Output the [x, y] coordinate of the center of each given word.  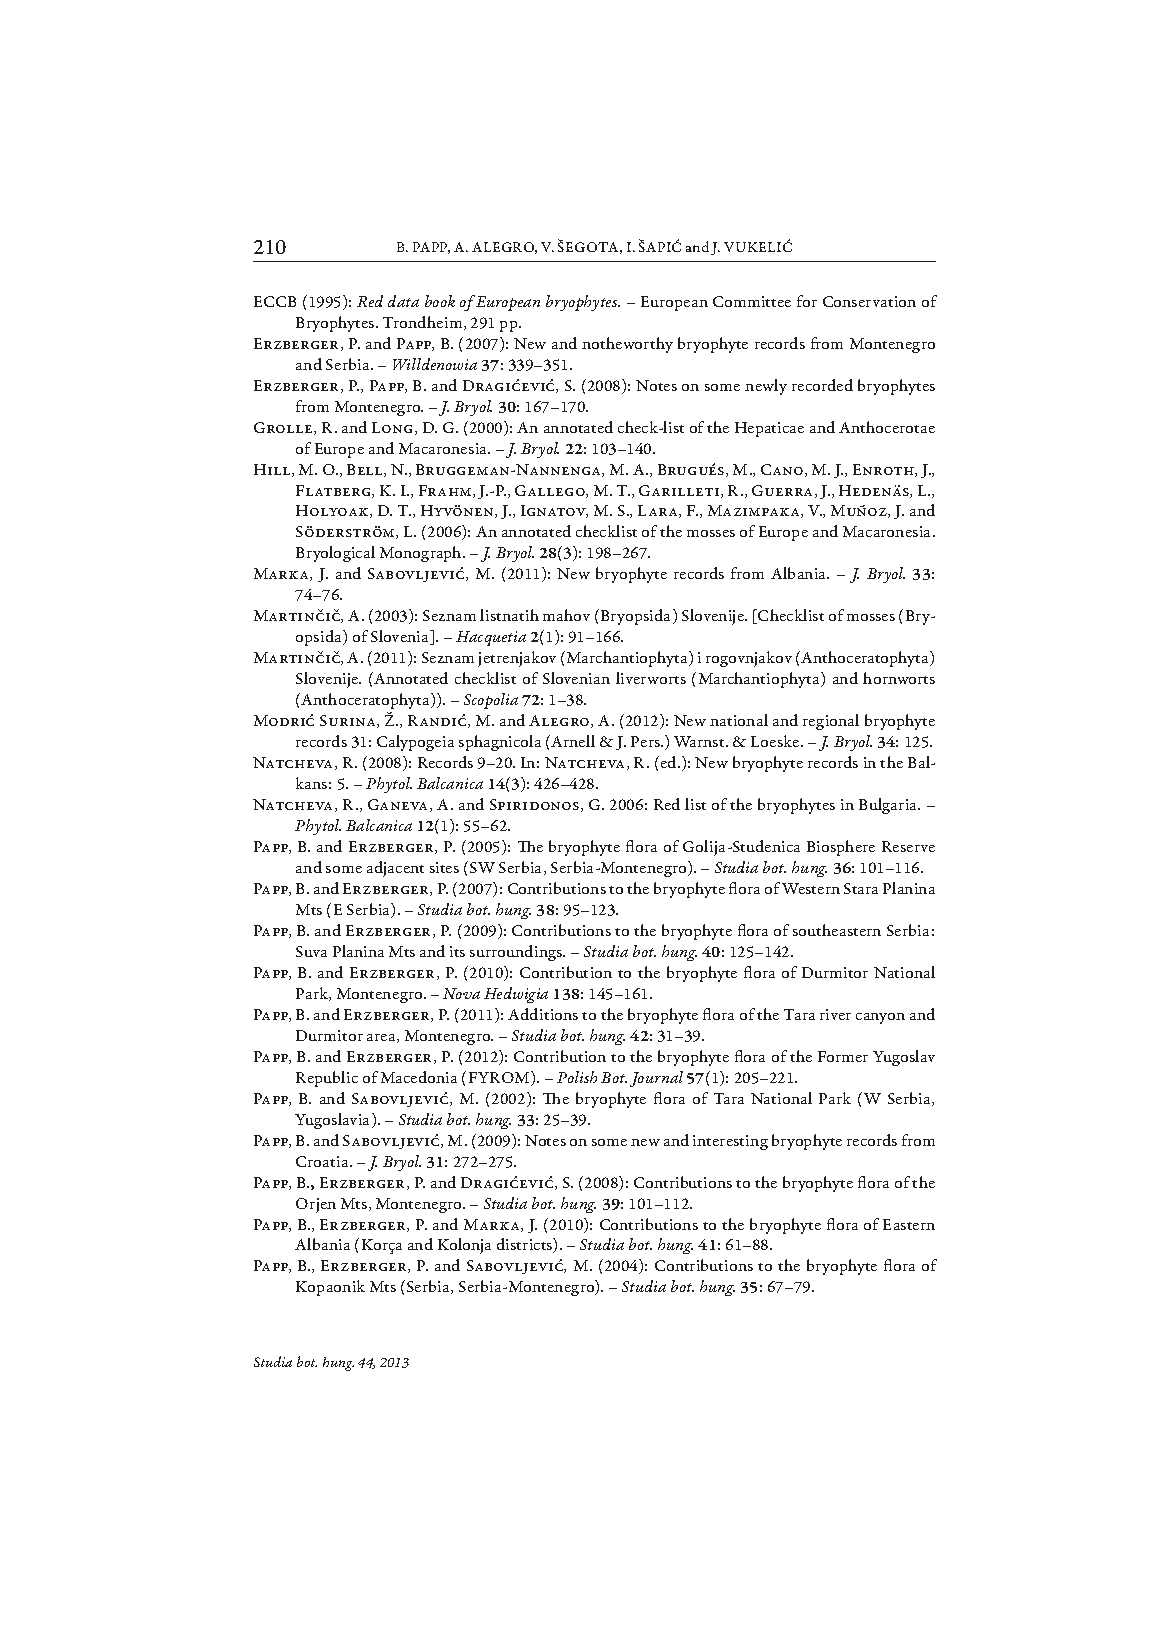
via [360, 1120]
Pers [646, 741]
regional [831, 722]
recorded [822, 385]
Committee [752, 301]
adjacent [395, 869]
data [403, 301]
